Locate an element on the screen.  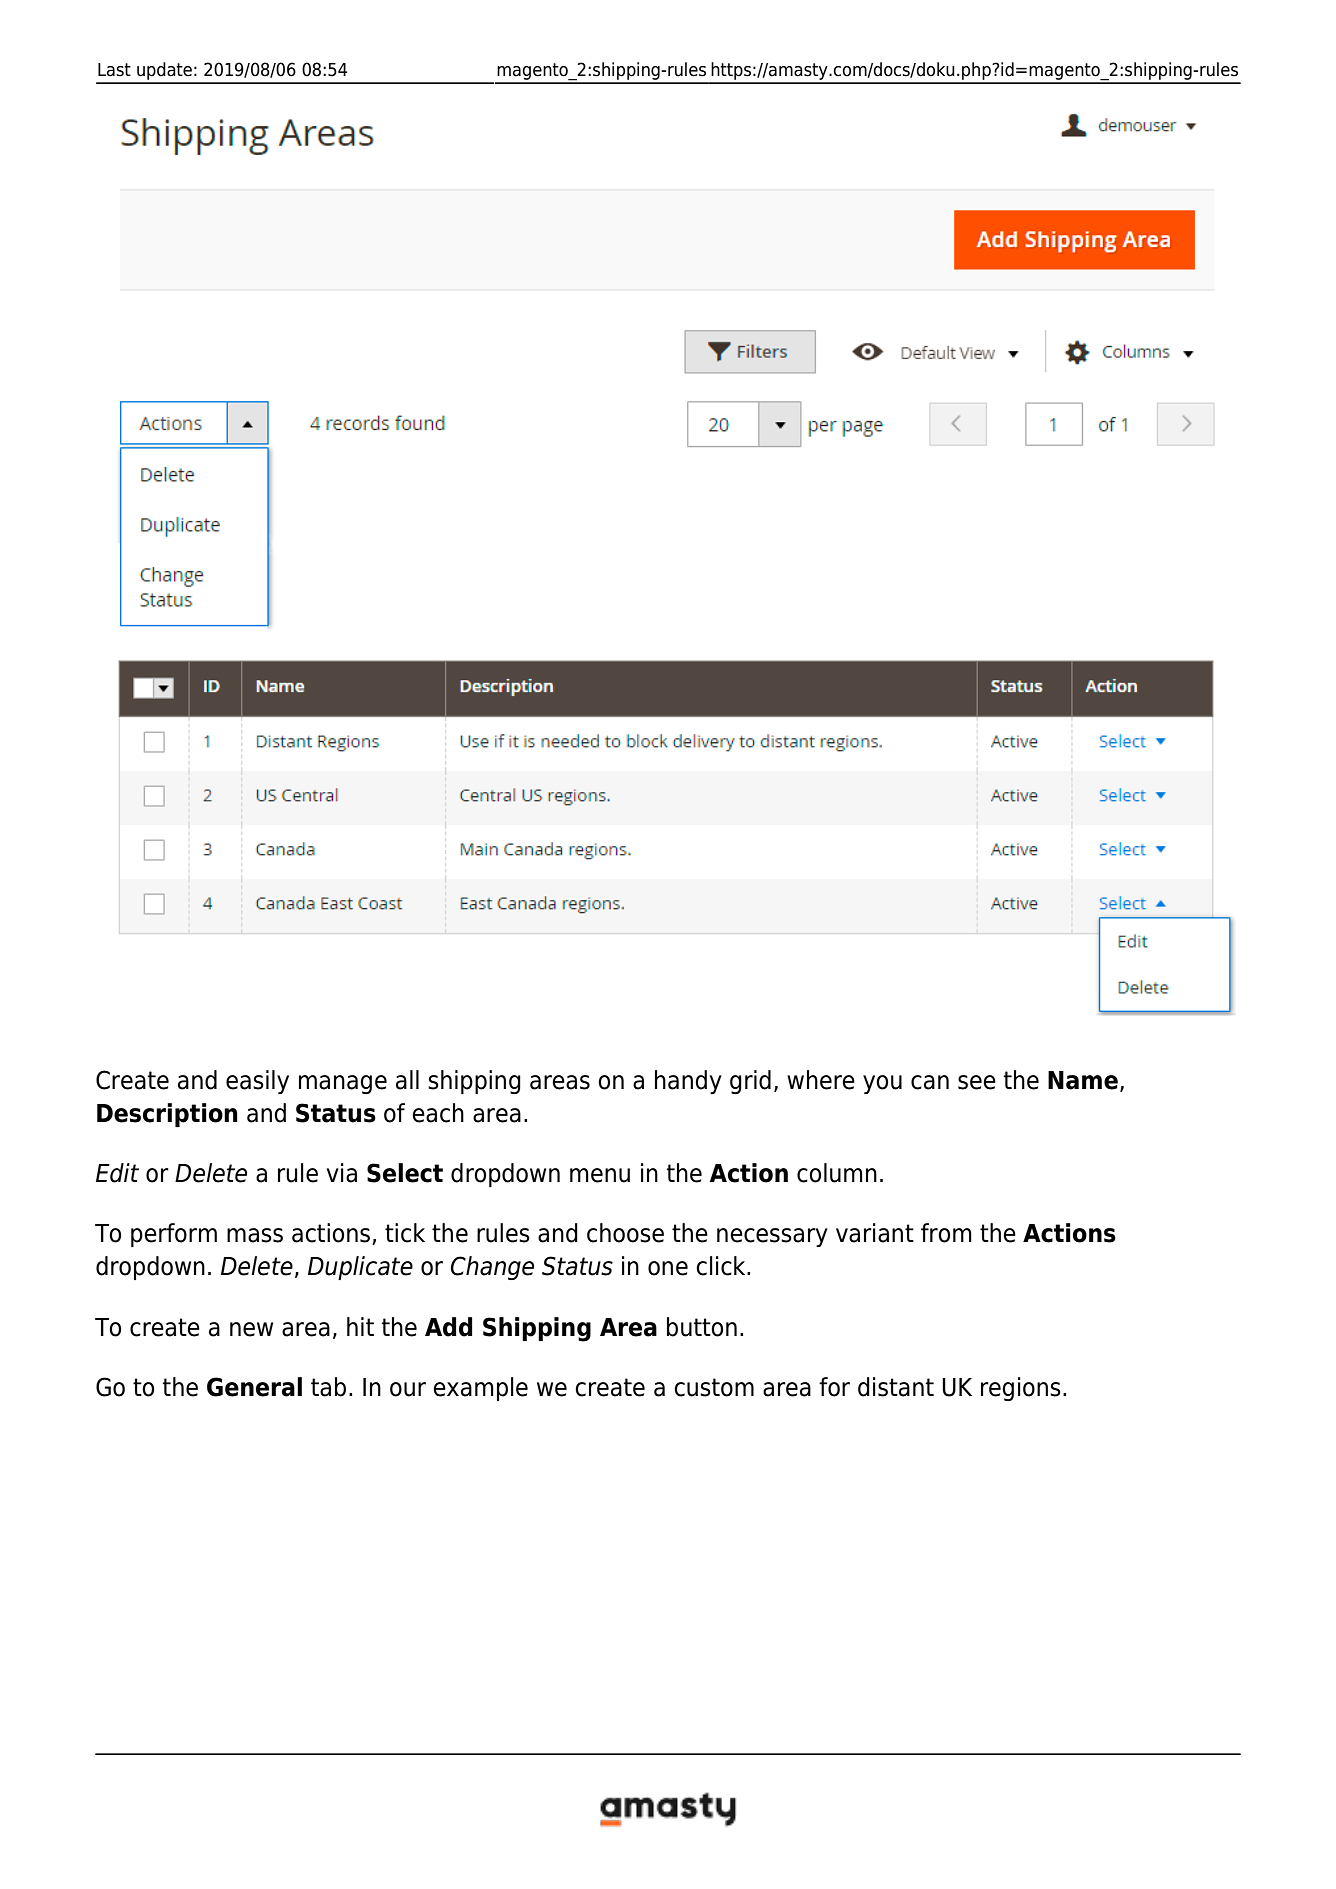
custom is located at coordinates (714, 1387).
